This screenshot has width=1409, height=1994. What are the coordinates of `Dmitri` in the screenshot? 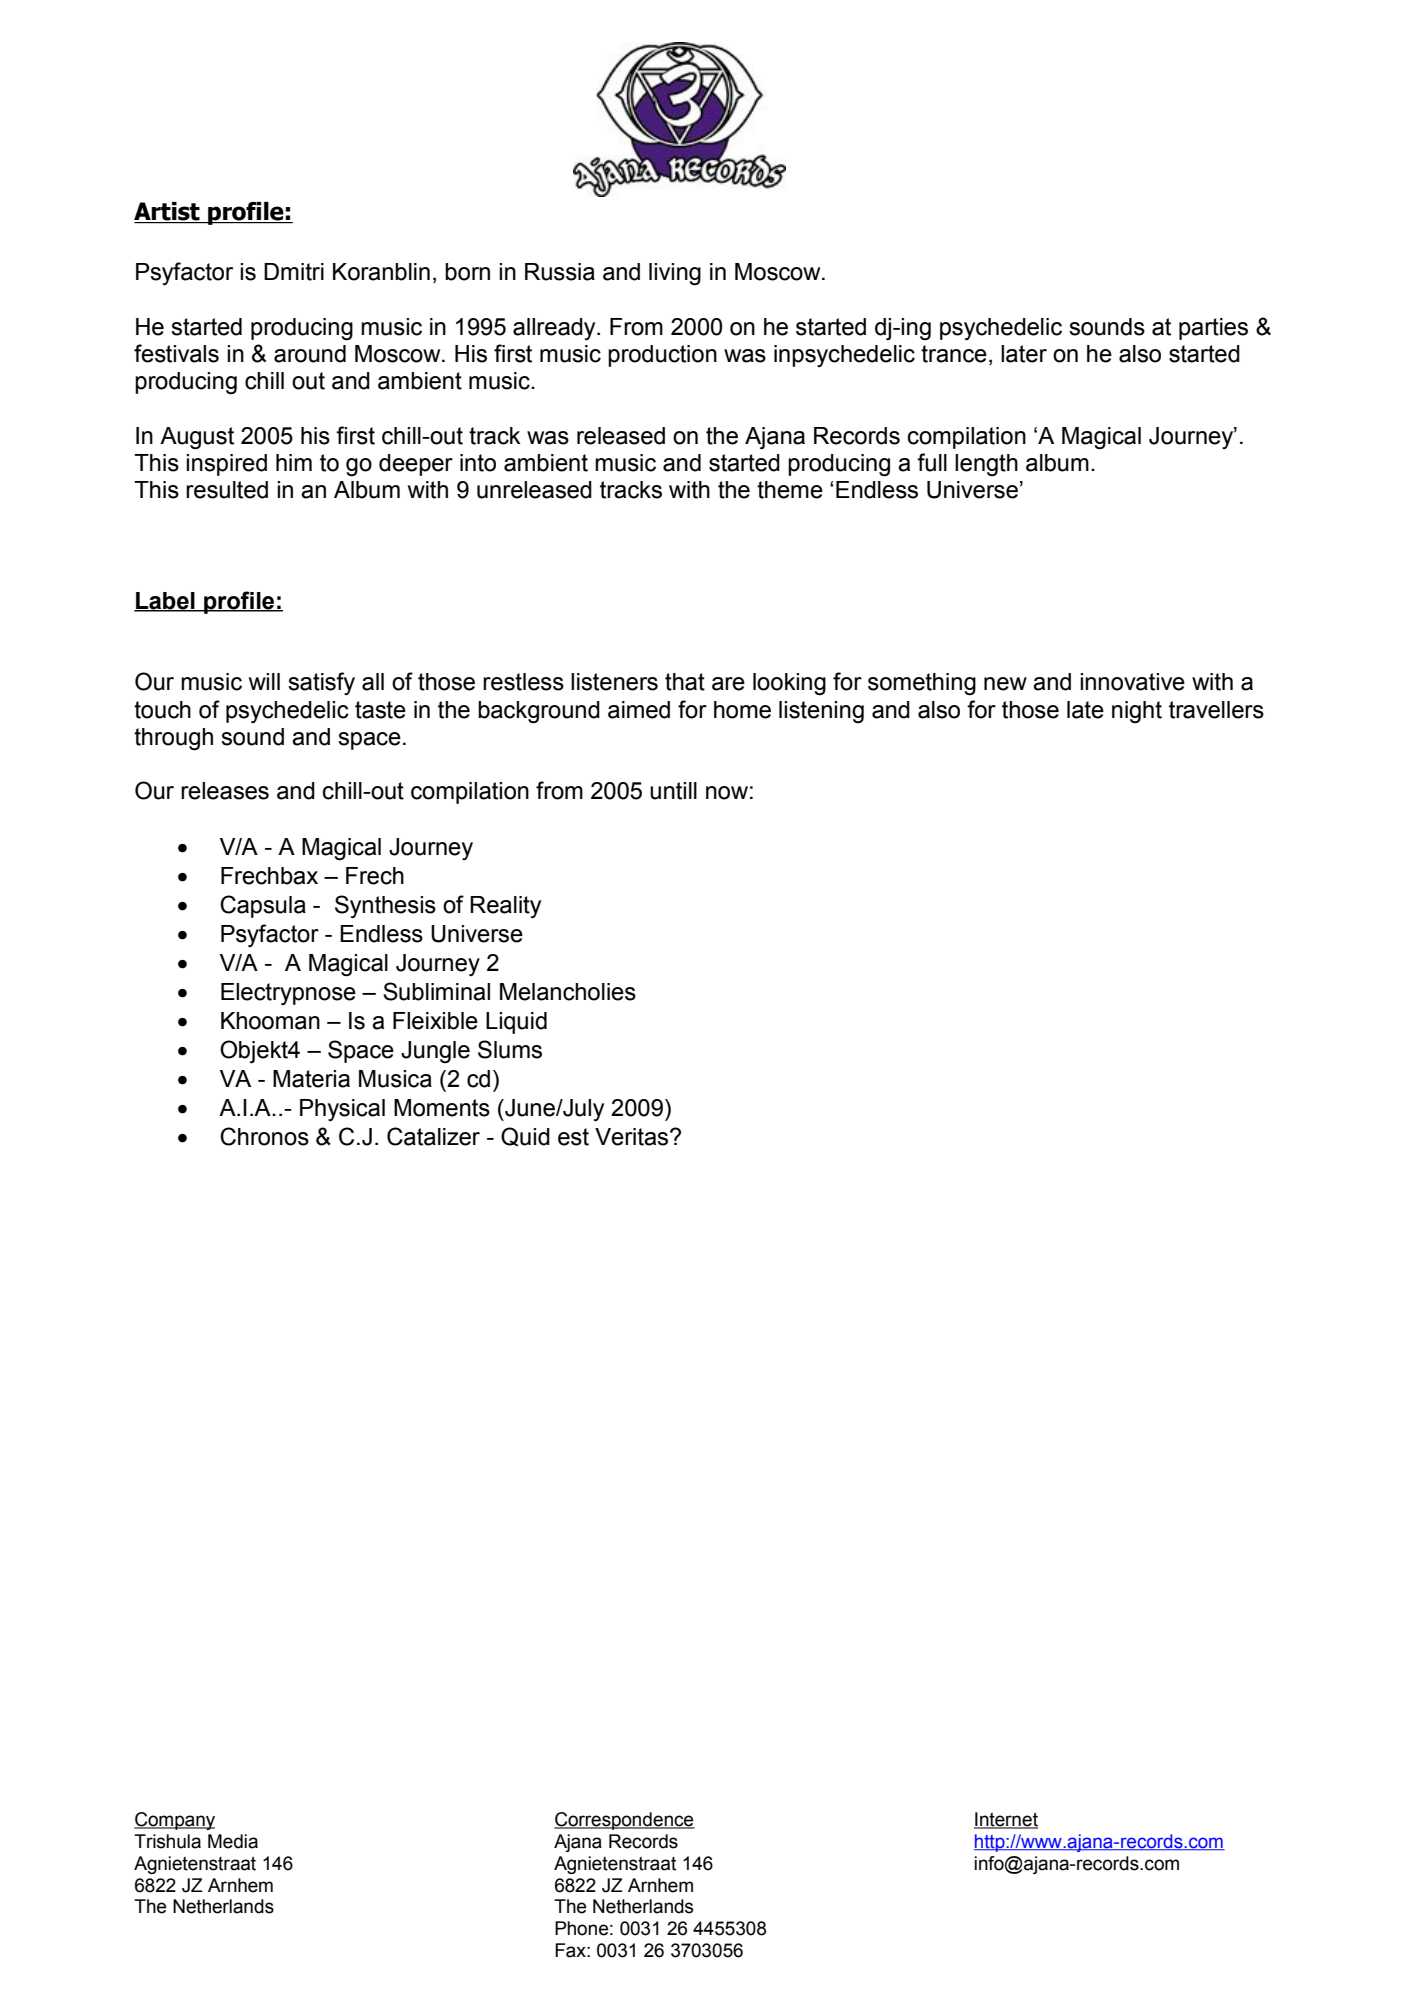 It's located at (294, 272).
